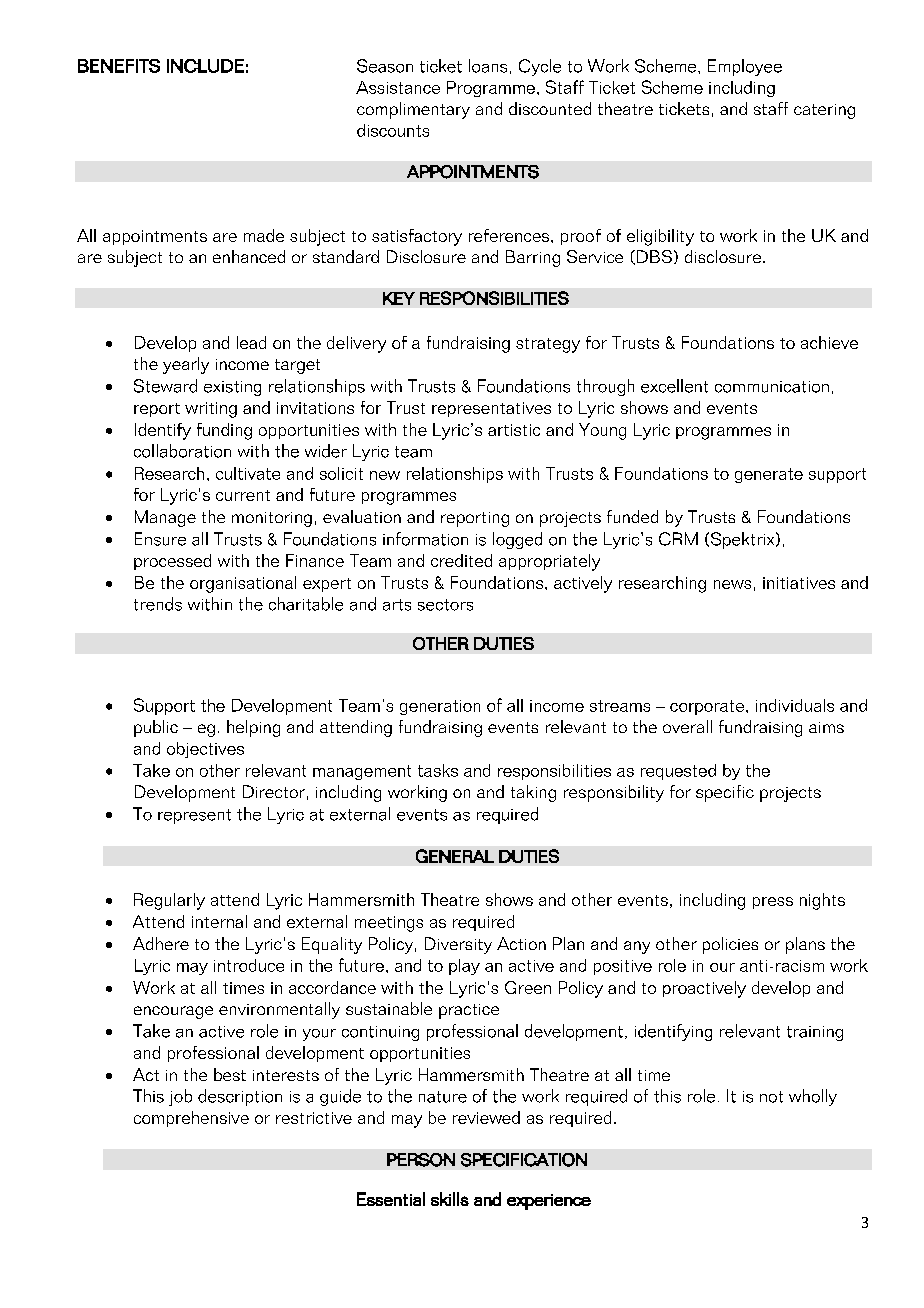  I want to click on Employee, so click(745, 67).
